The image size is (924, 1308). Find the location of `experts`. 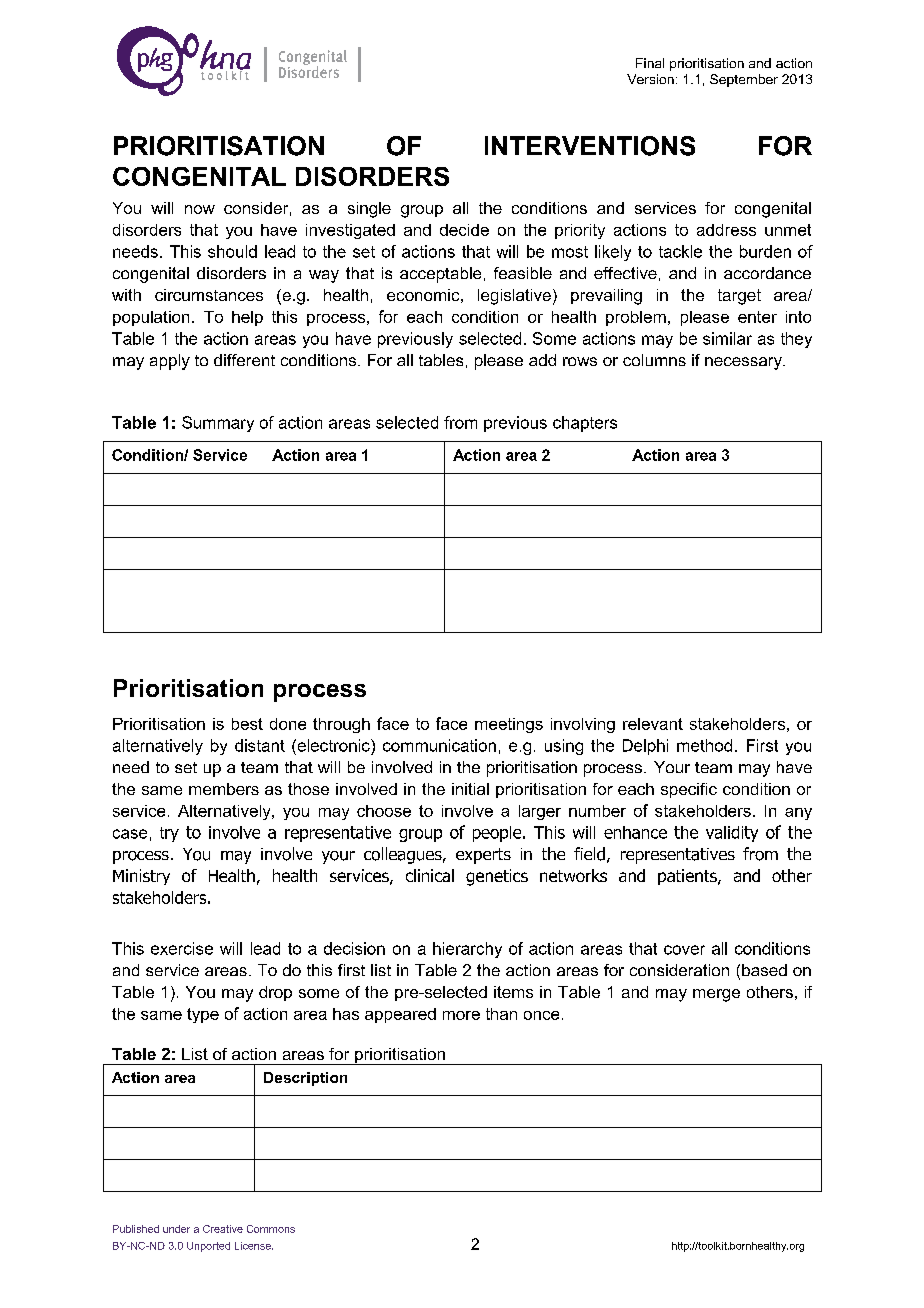

experts is located at coordinates (483, 856).
